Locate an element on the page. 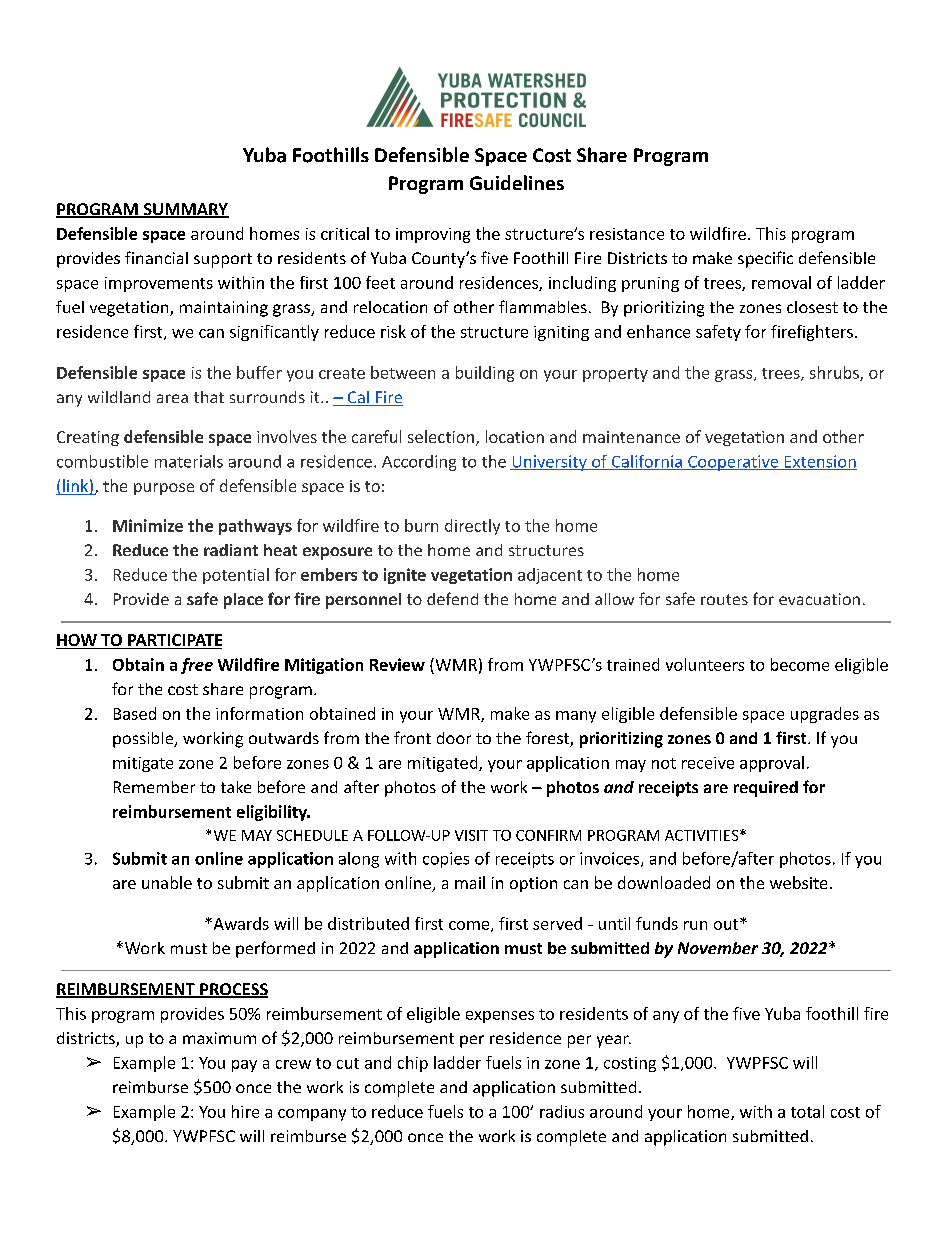 This document has width=952, height=1233. specific is located at coordinates (765, 259).
